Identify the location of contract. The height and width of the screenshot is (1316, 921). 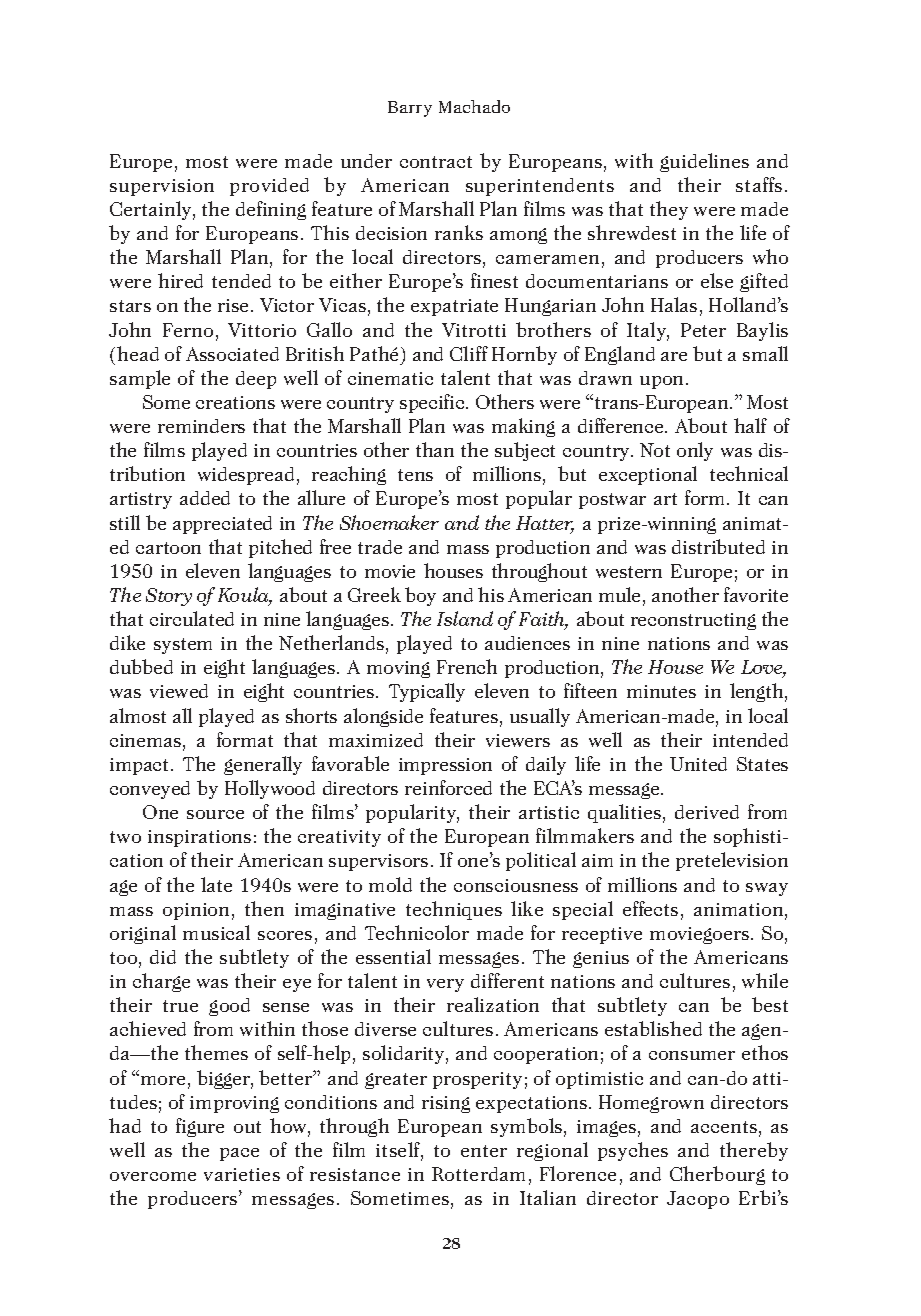
(436, 162).
